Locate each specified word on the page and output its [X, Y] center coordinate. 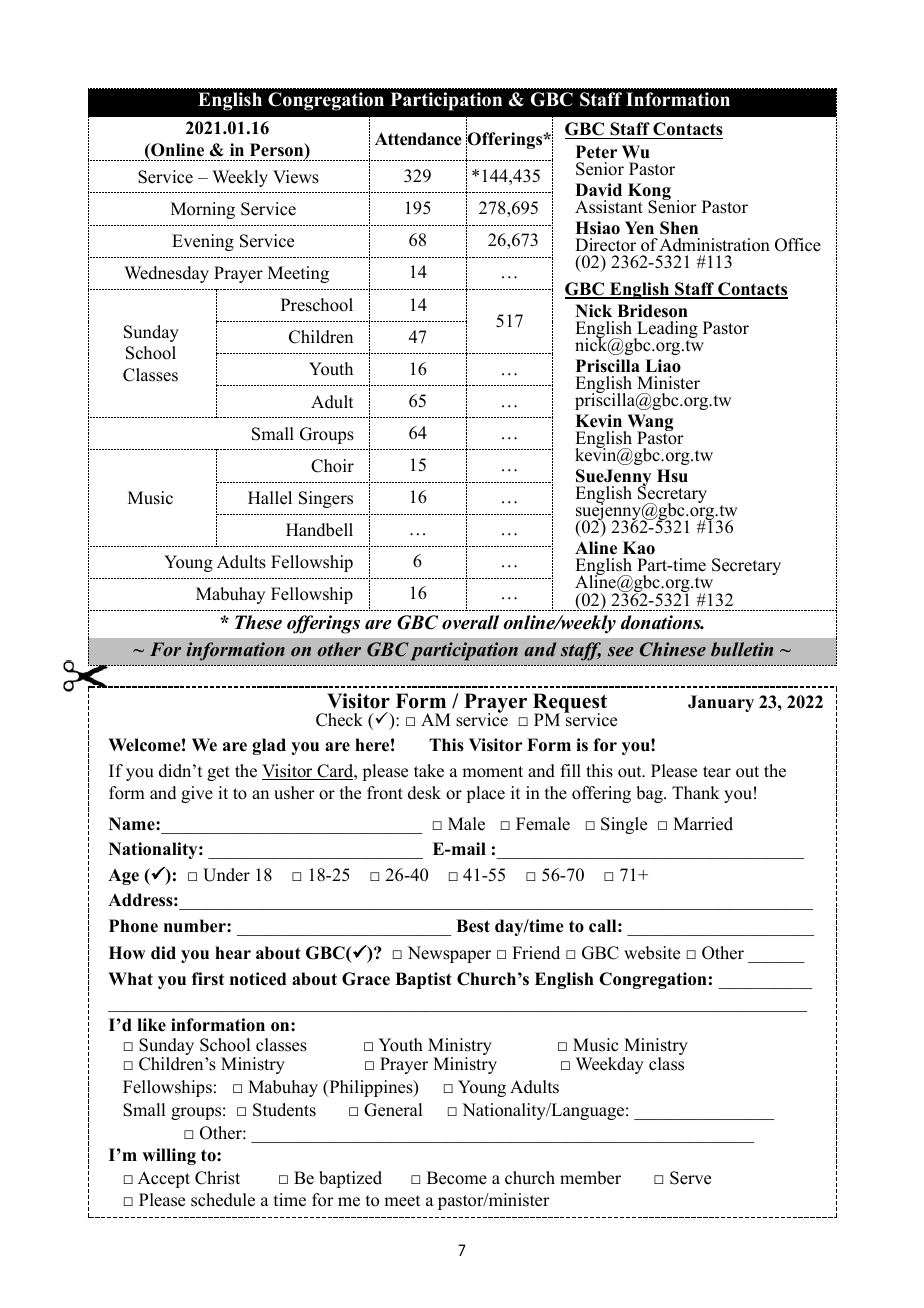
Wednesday [166, 274]
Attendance [418, 139]
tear [717, 772]
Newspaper [449, 954]
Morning [203, 210]
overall [470, 622]
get [218, 773]
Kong [649, 193]
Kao [639, 548]
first [208, 979]
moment [492, 772]
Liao [663, 366]
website [652, 953]
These [258, 622]
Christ [217, 1178]
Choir [332, 466]
